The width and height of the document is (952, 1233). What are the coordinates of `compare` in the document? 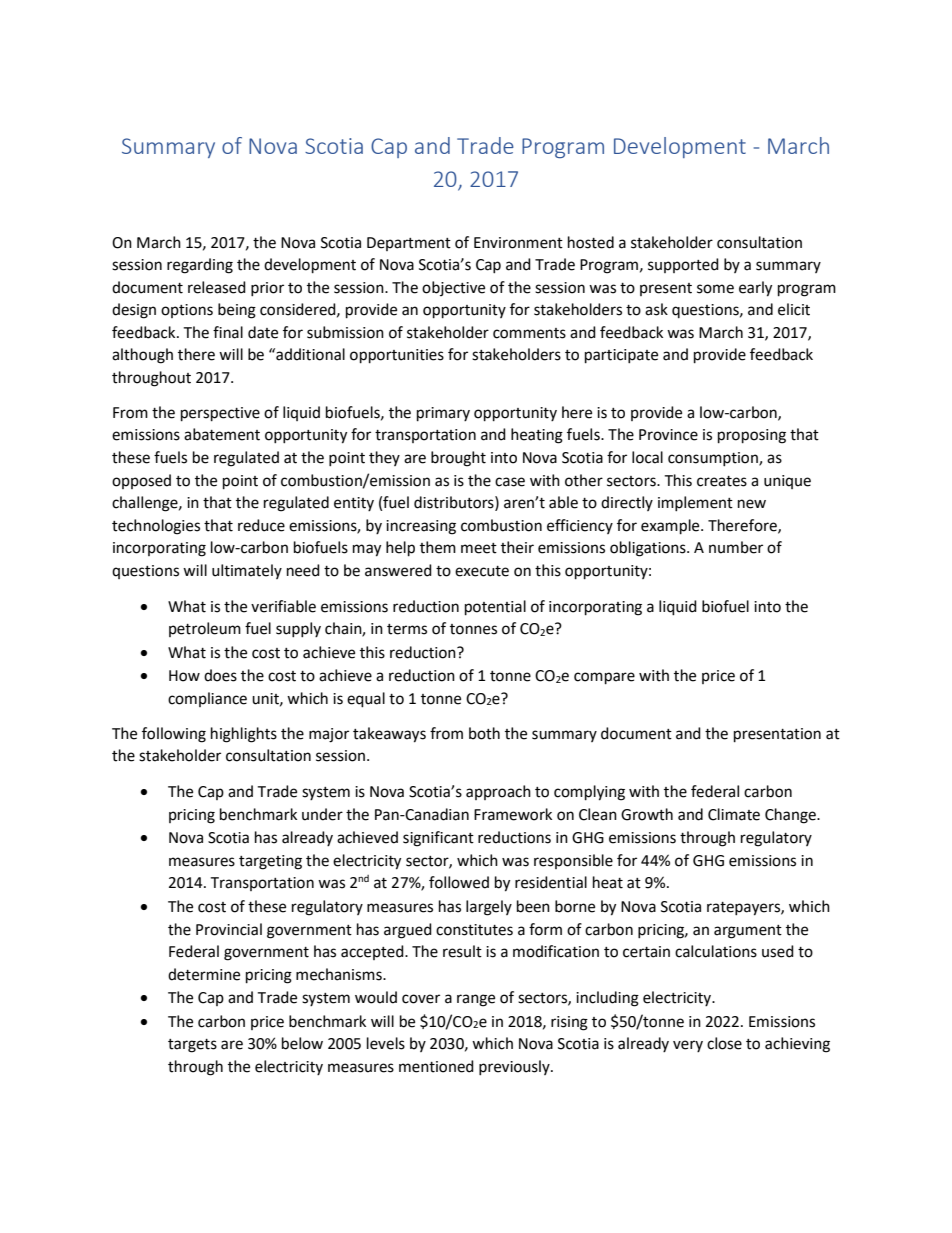 It's located at (604, 678).
